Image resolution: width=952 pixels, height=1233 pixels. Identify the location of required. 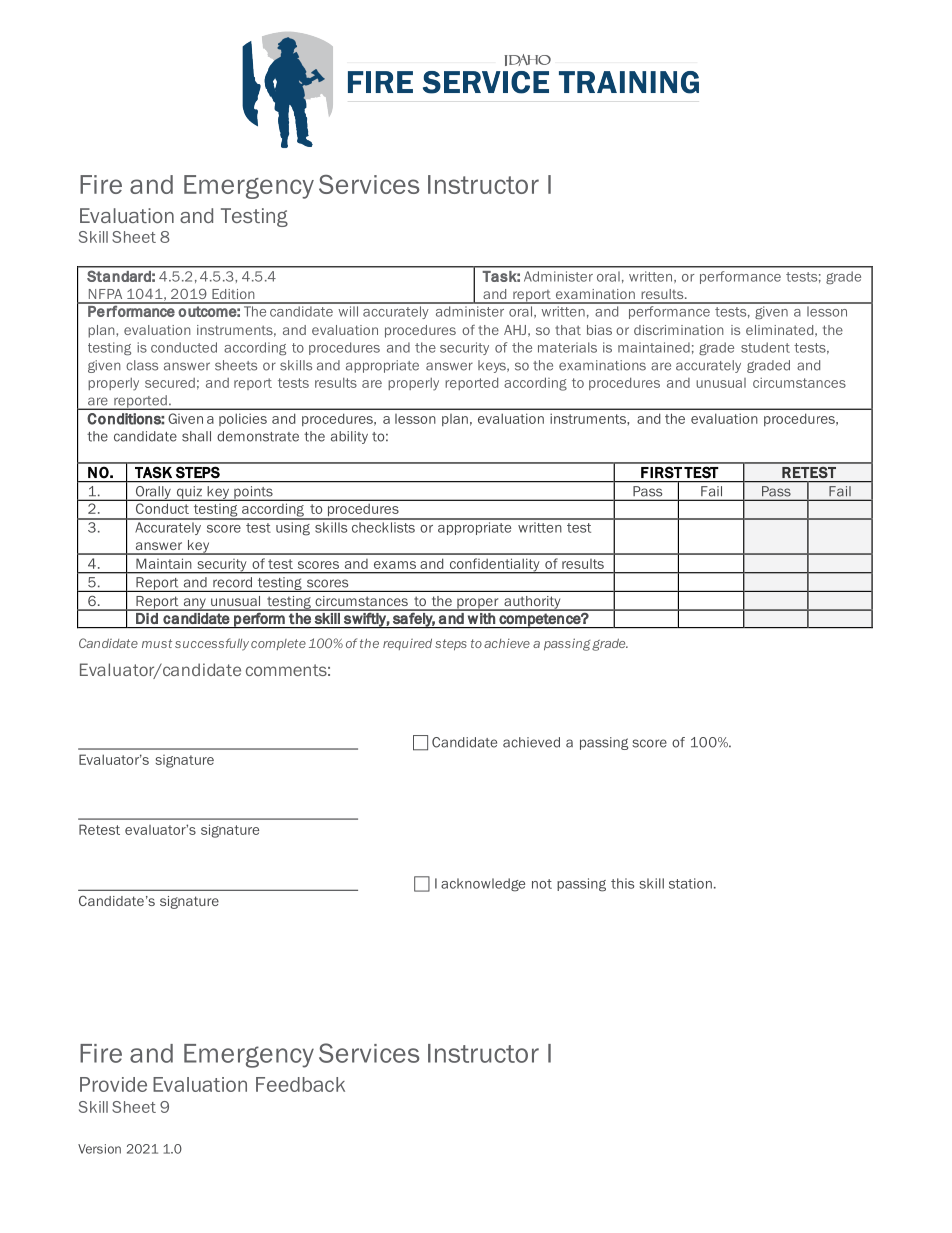
(407, 644).
